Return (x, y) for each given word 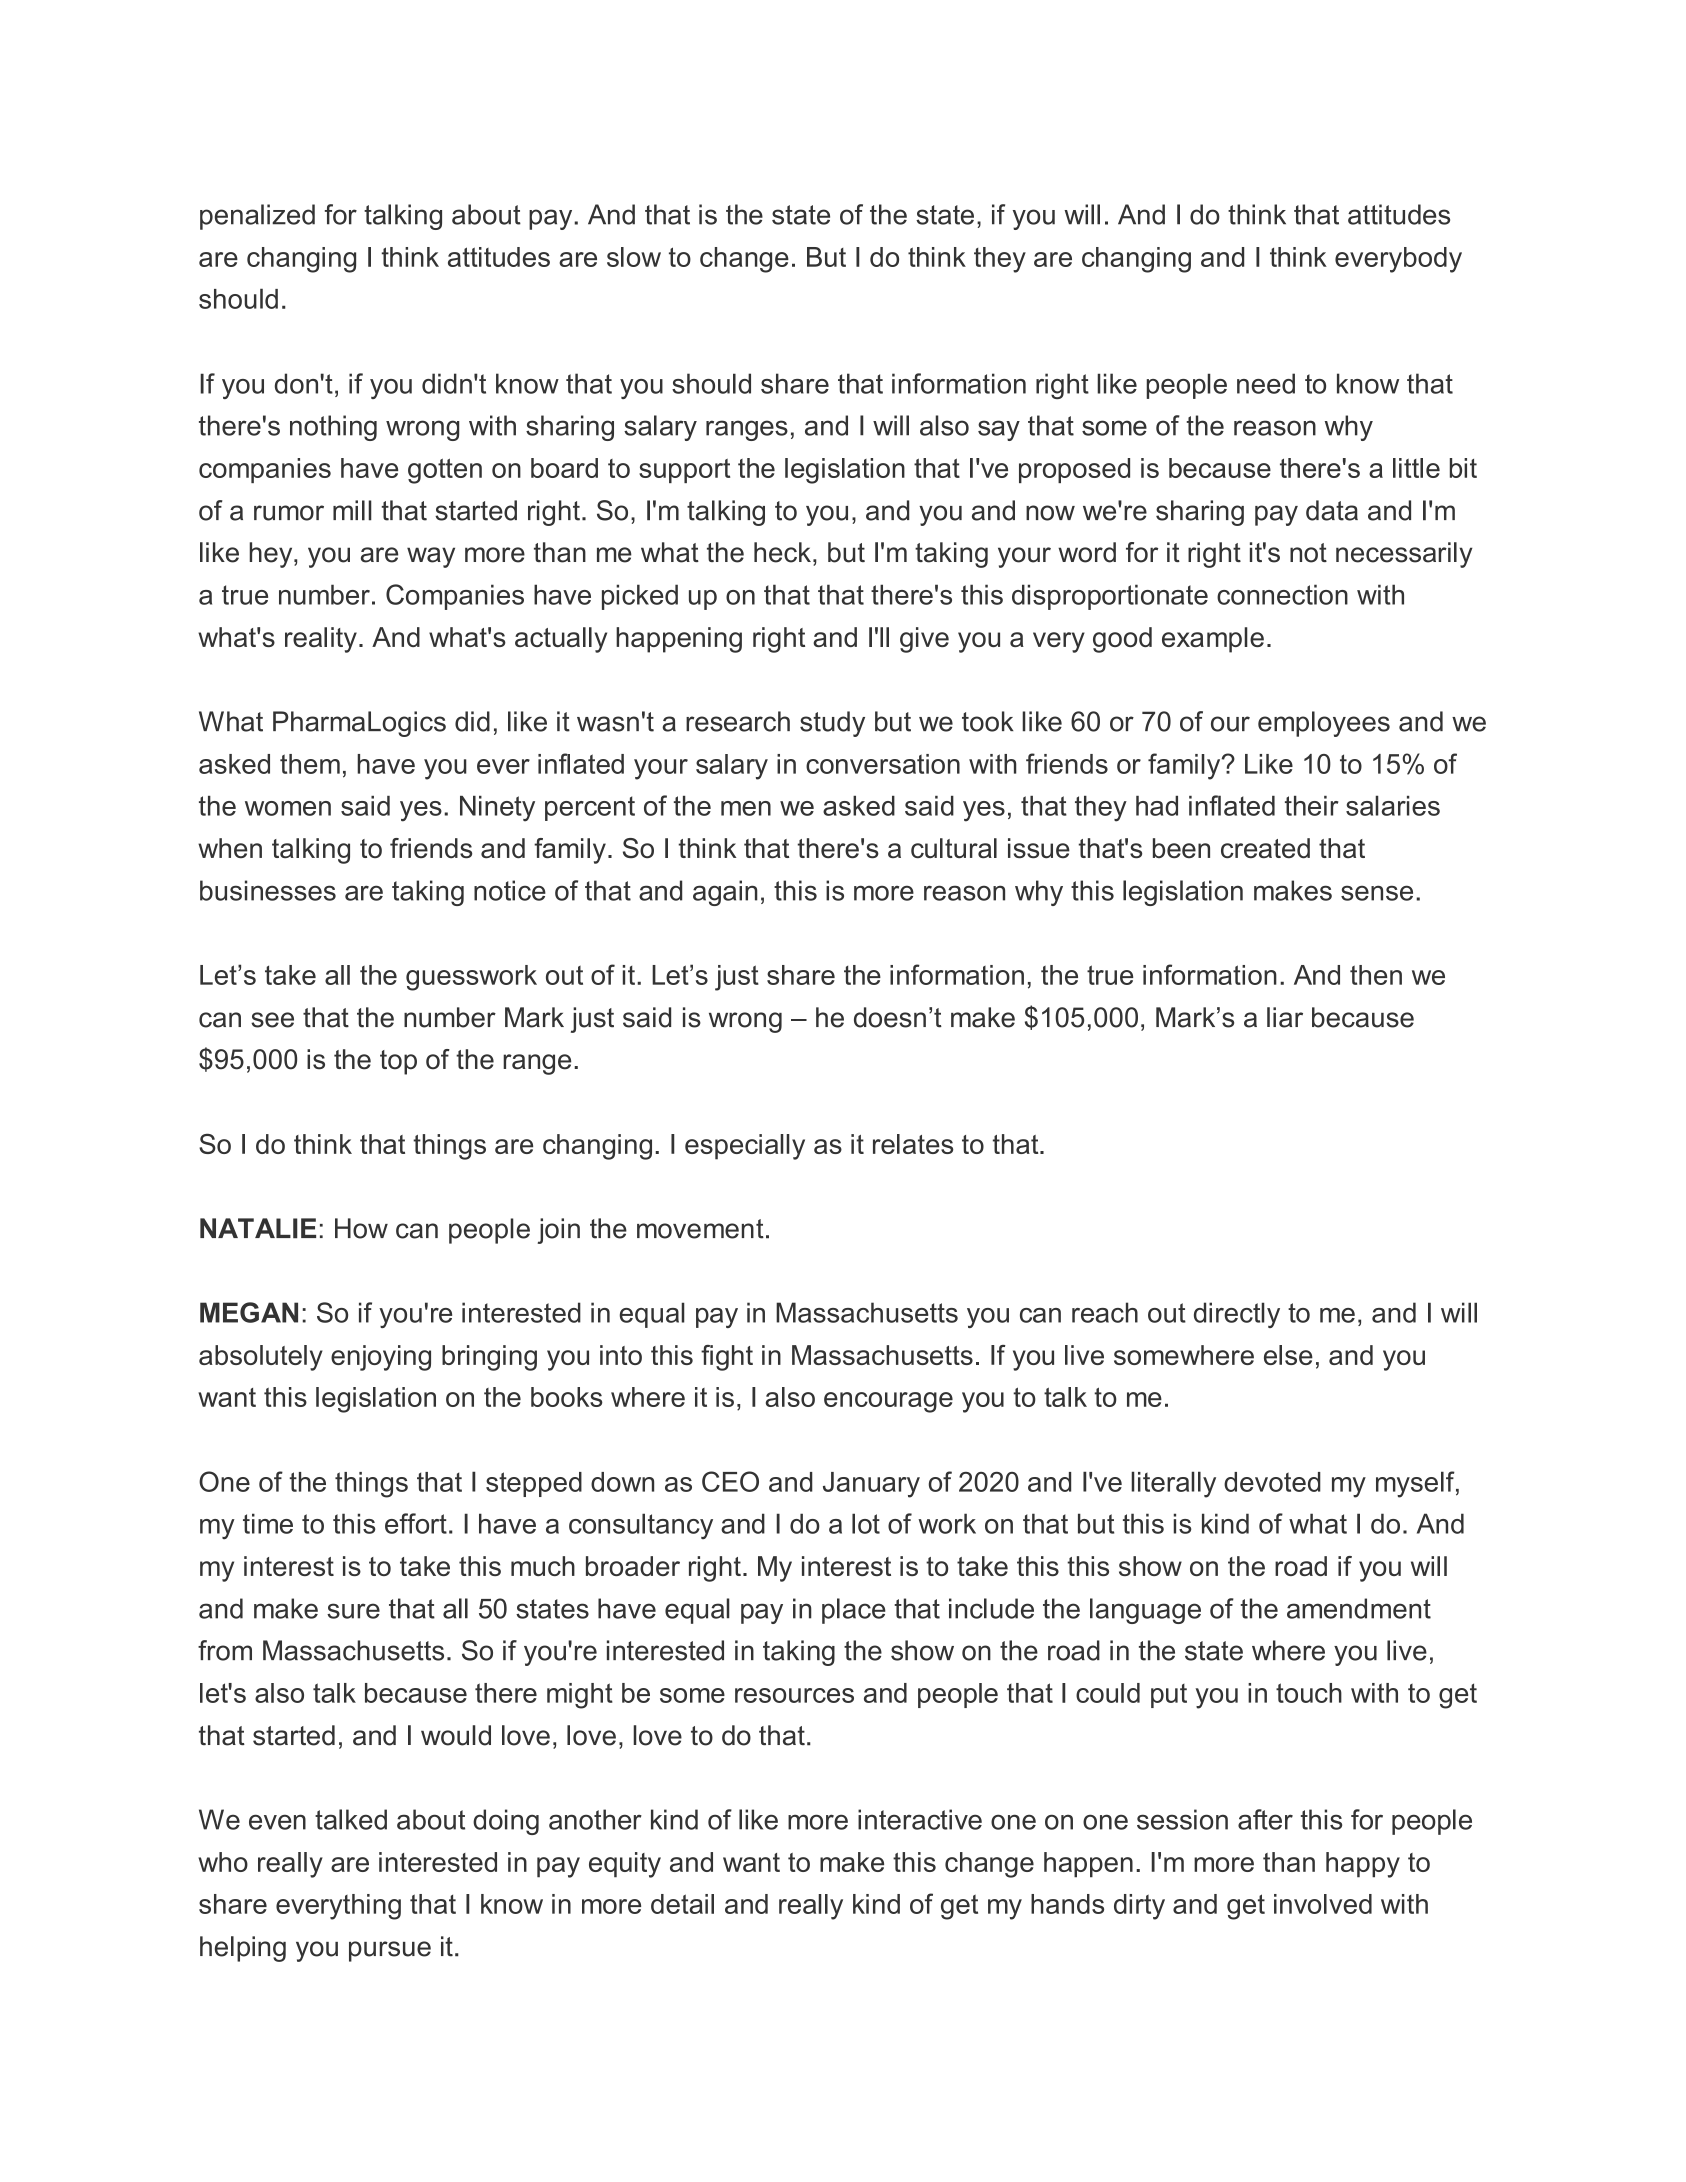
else (1288, 1355)
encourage (888, 1402)
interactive (920, 1819)
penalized (257, 217)
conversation (883, 764)
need (1266, 383)
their (1311, 806)
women (288, 808)
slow (634, 257)
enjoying (381, 1358)
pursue (390, 1951)
